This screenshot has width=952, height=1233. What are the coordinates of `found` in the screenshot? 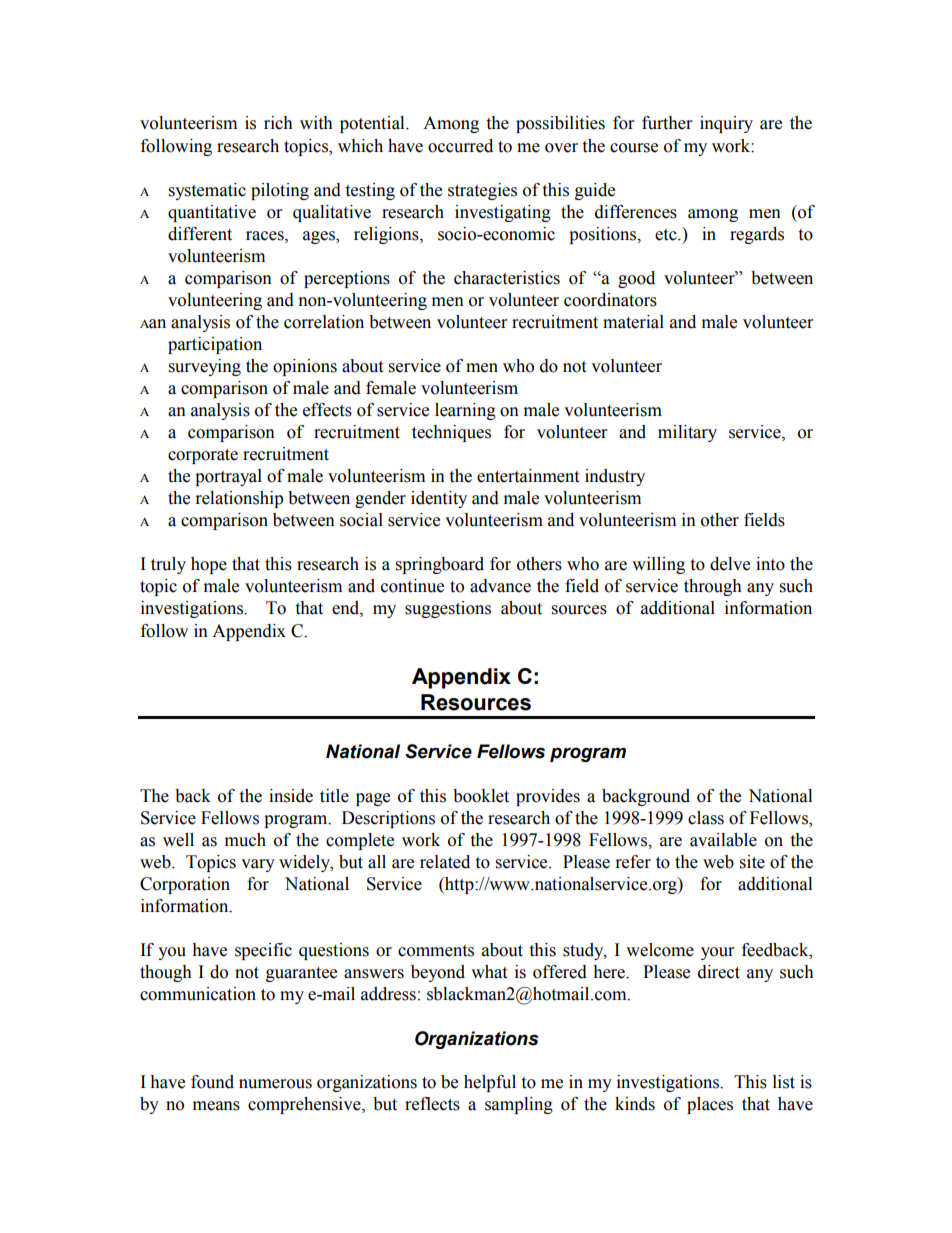 It's located at (212, 1082).
